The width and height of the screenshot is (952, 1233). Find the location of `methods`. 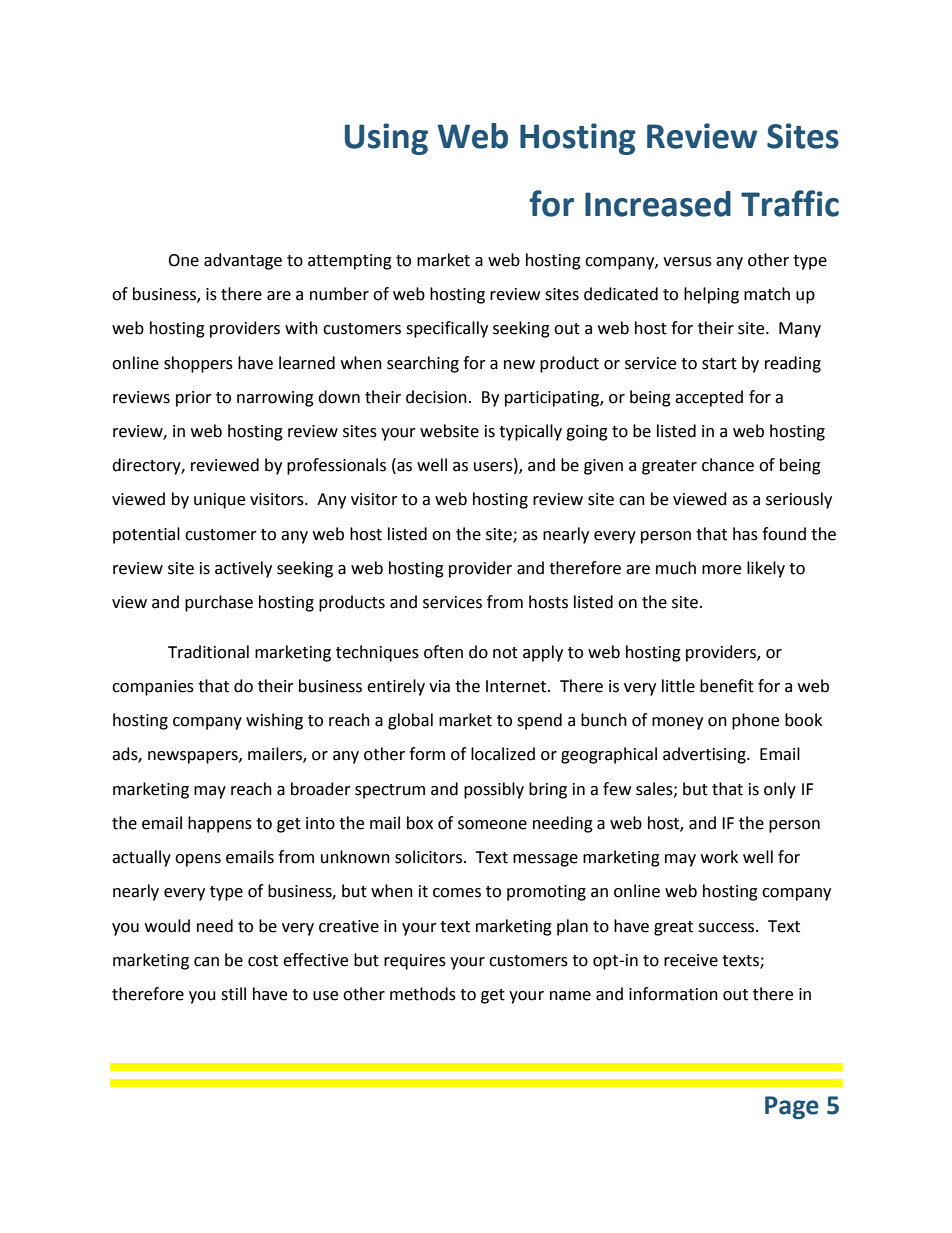

methods is located at coordinates (423, 994).
